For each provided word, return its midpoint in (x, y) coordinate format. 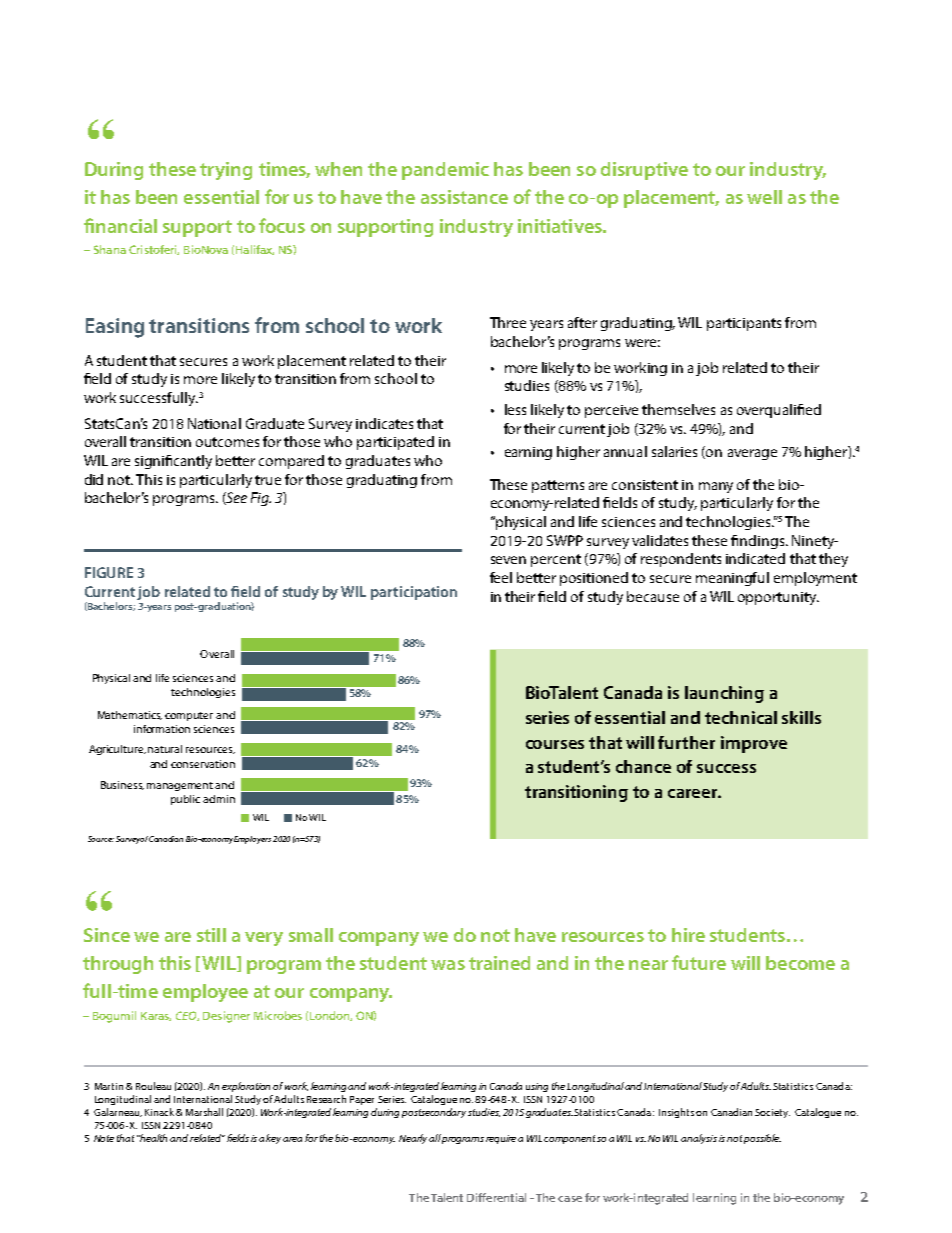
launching (724, 694)
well (764, 197)
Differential (496, 1197)
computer (189, 716)
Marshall (204, 1112)
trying (226, 171)
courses (555, 744)
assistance (464, 197)
